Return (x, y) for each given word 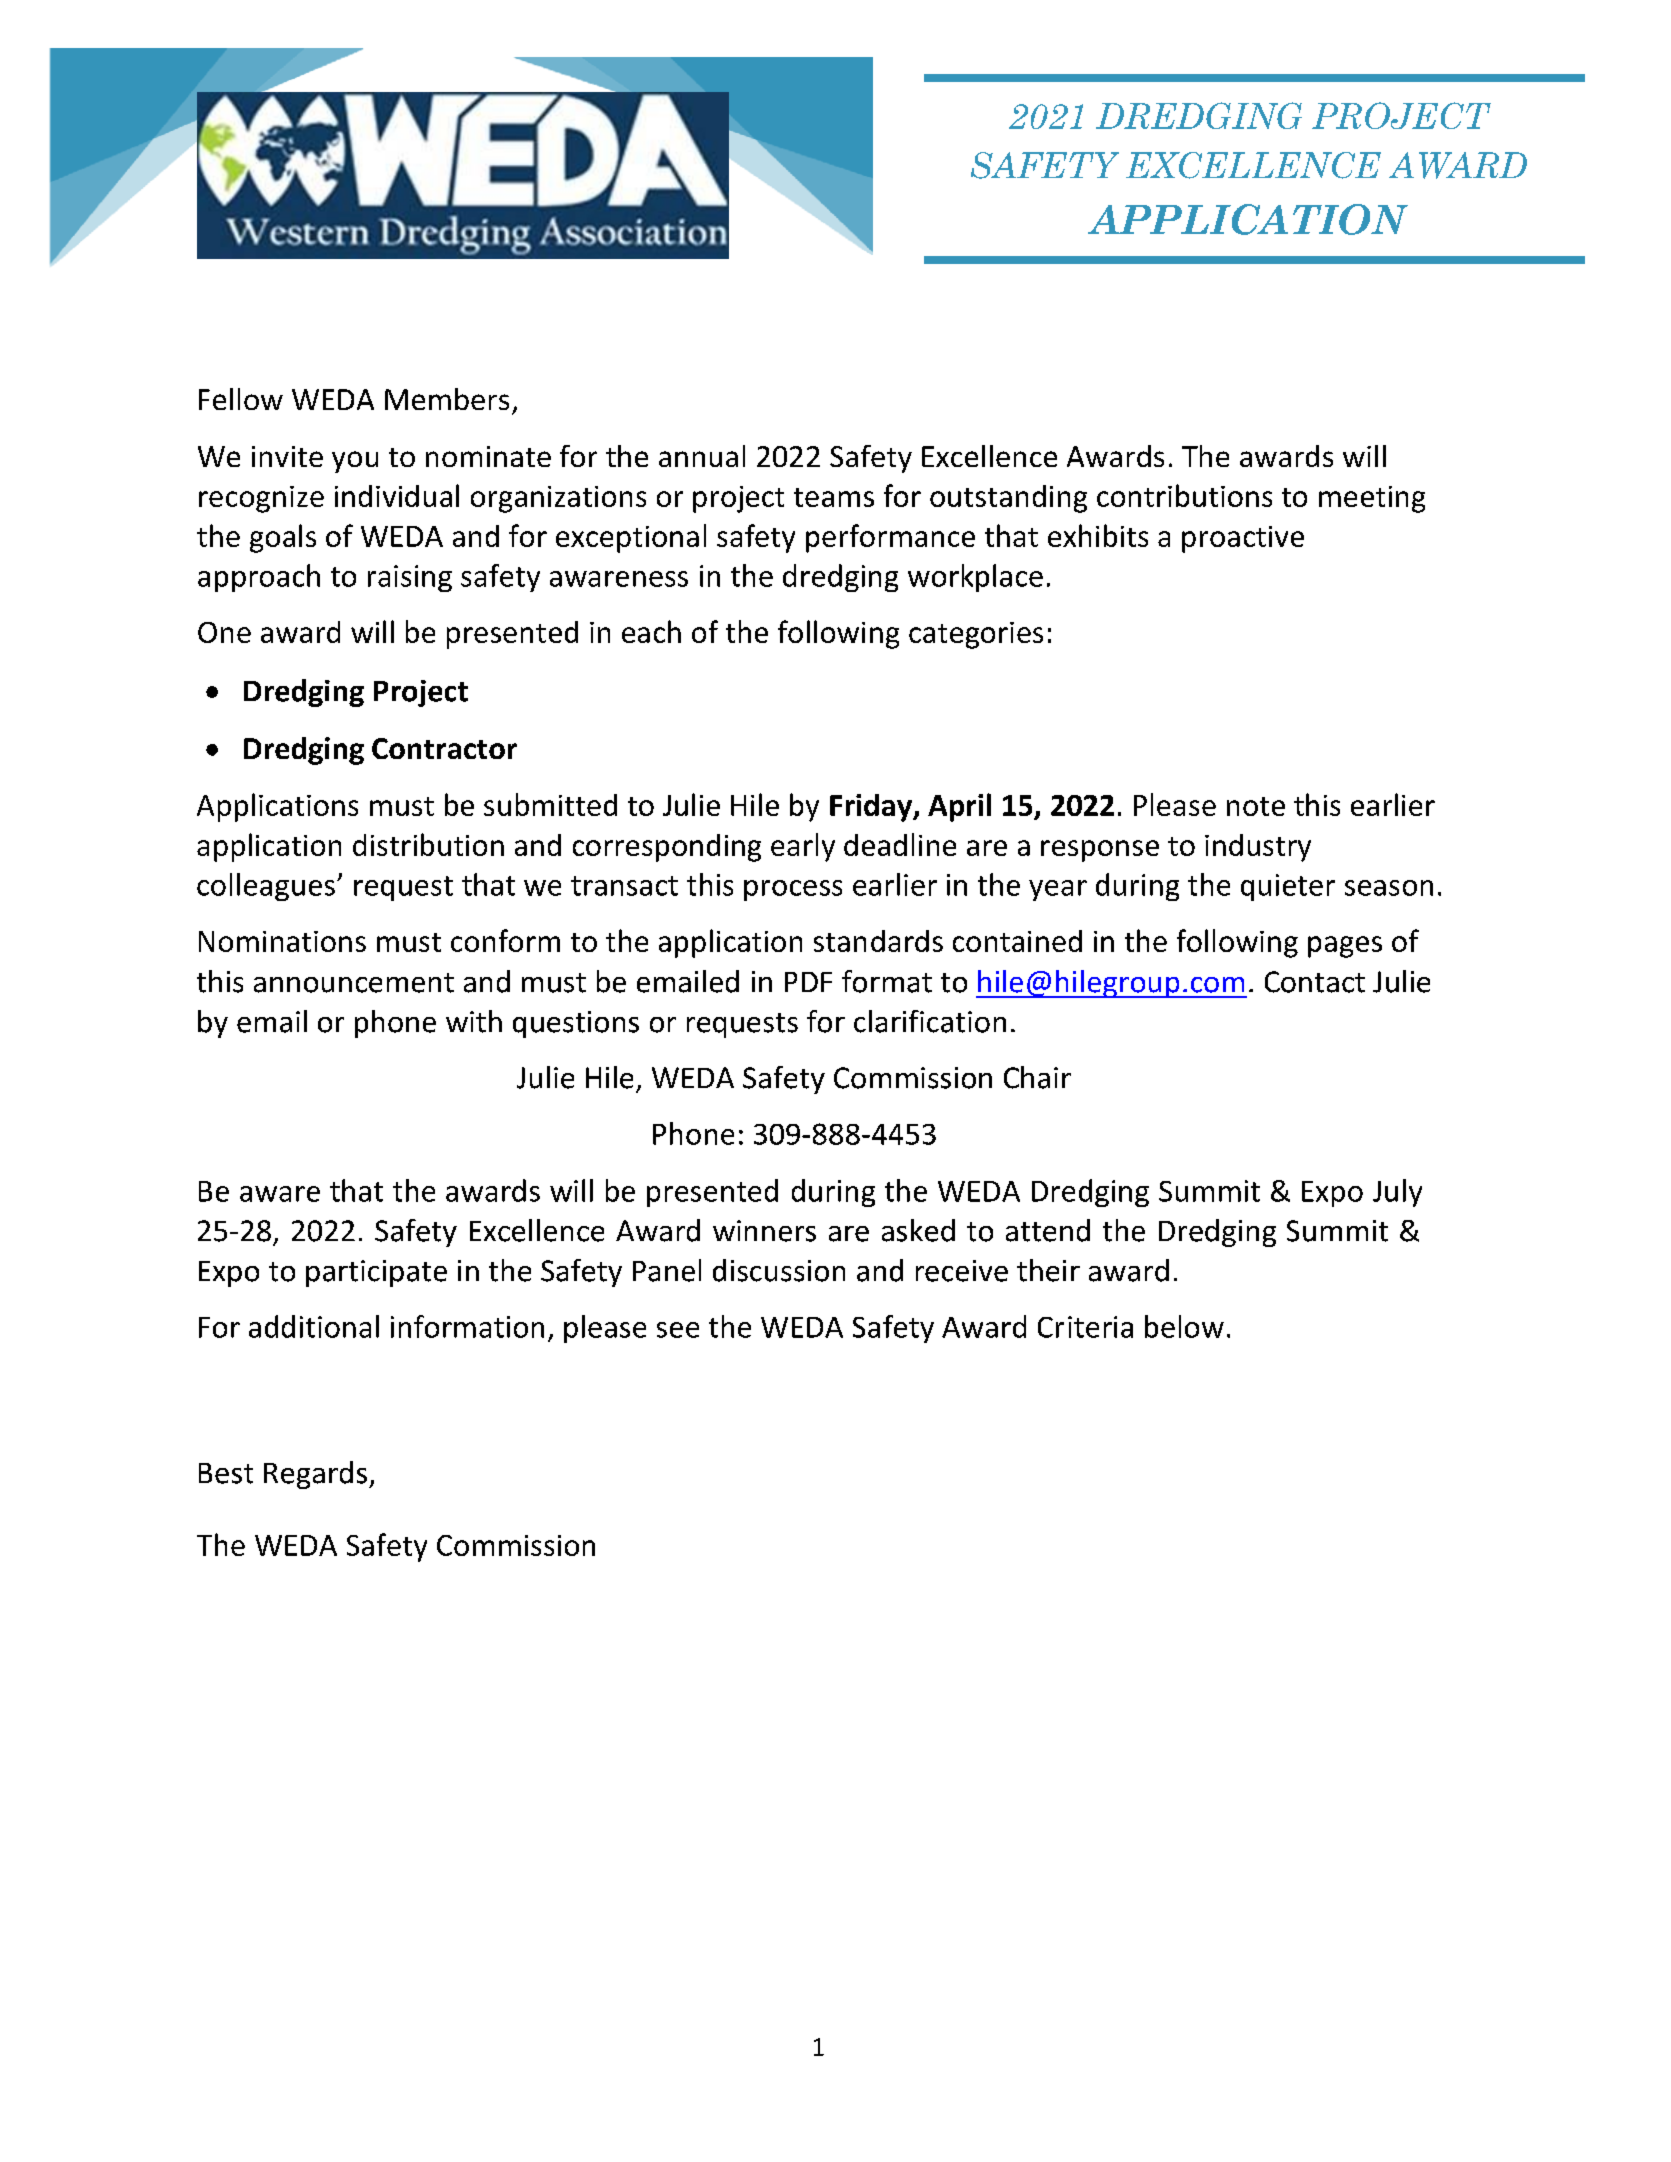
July (1397, 1193)
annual (702, 456)
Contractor (444, 748)
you (355, 462)
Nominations (282, 941)
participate (376, 1273)
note (1256, 806)
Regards (315, 1475)
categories (976, 635)
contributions (1184, 495)
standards (878, 941)
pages (1345, 947)
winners (764, 1231)
